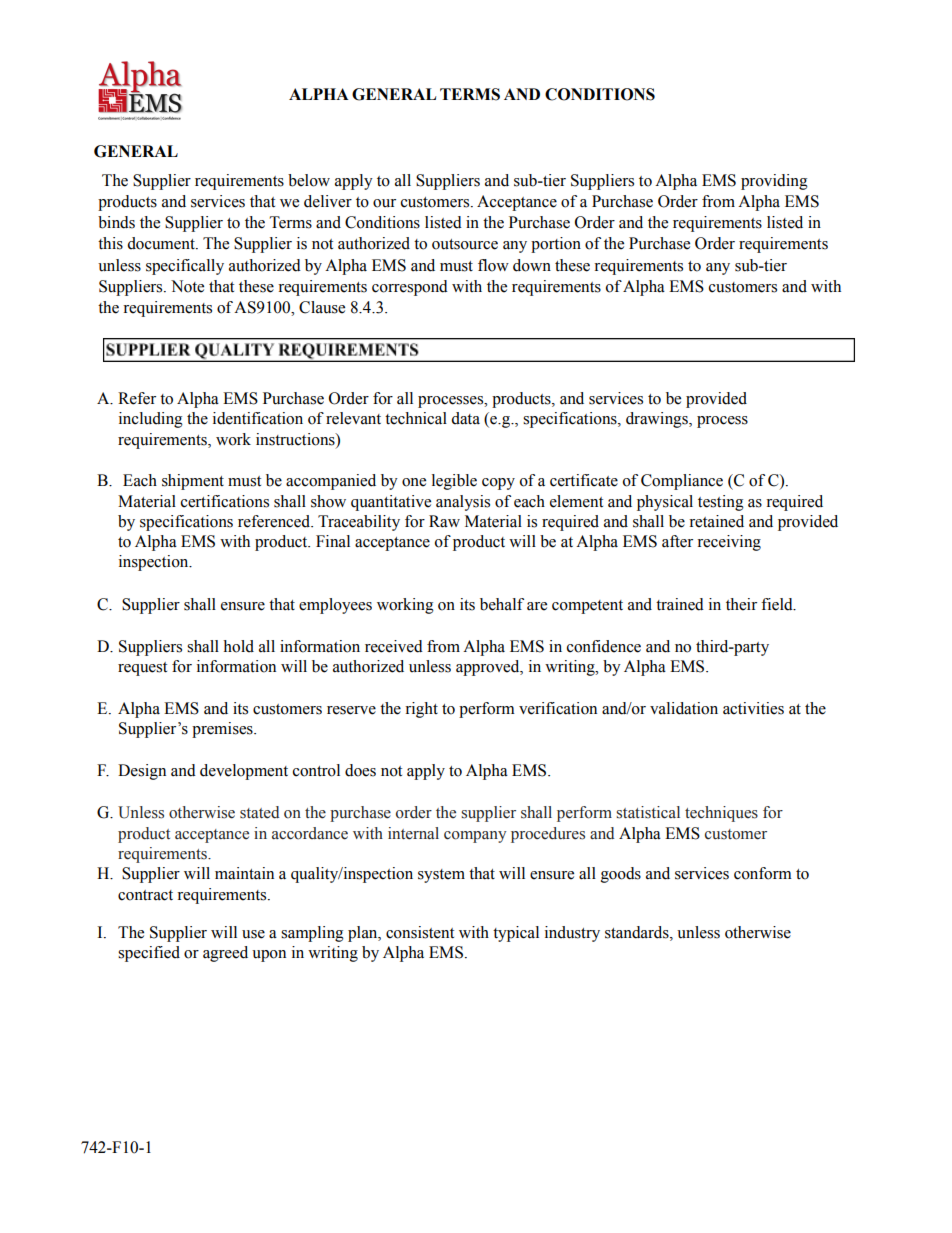 This image has height=1233, width=952. Describe the element at coordinates (502, 604) in the image. I see `behalf` at that location.
